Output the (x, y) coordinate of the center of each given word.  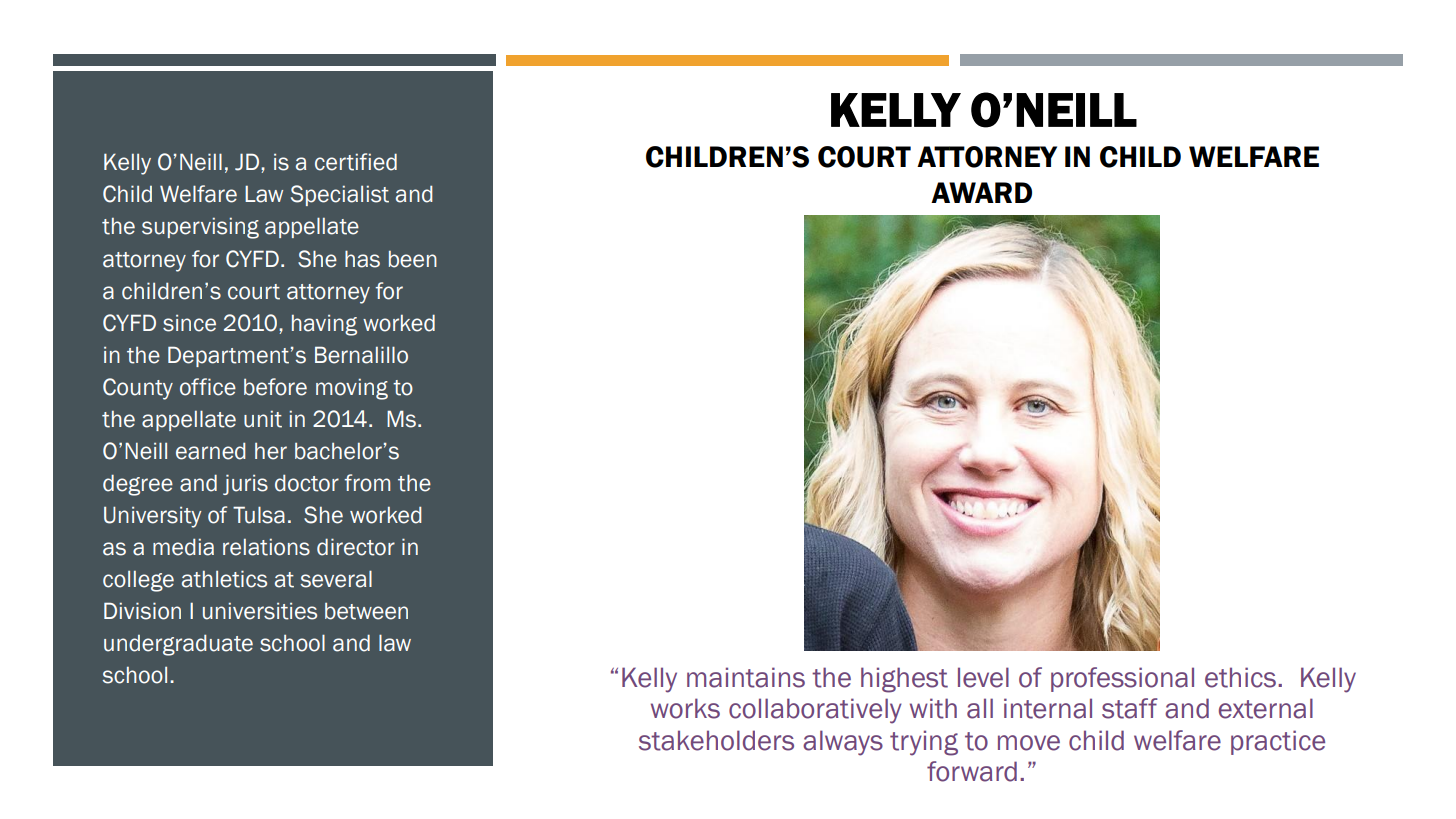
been (413, 259)
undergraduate (178, 645)
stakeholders (716, 740)
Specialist (340, 195)
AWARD (981, 192)
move (1029, 743)
